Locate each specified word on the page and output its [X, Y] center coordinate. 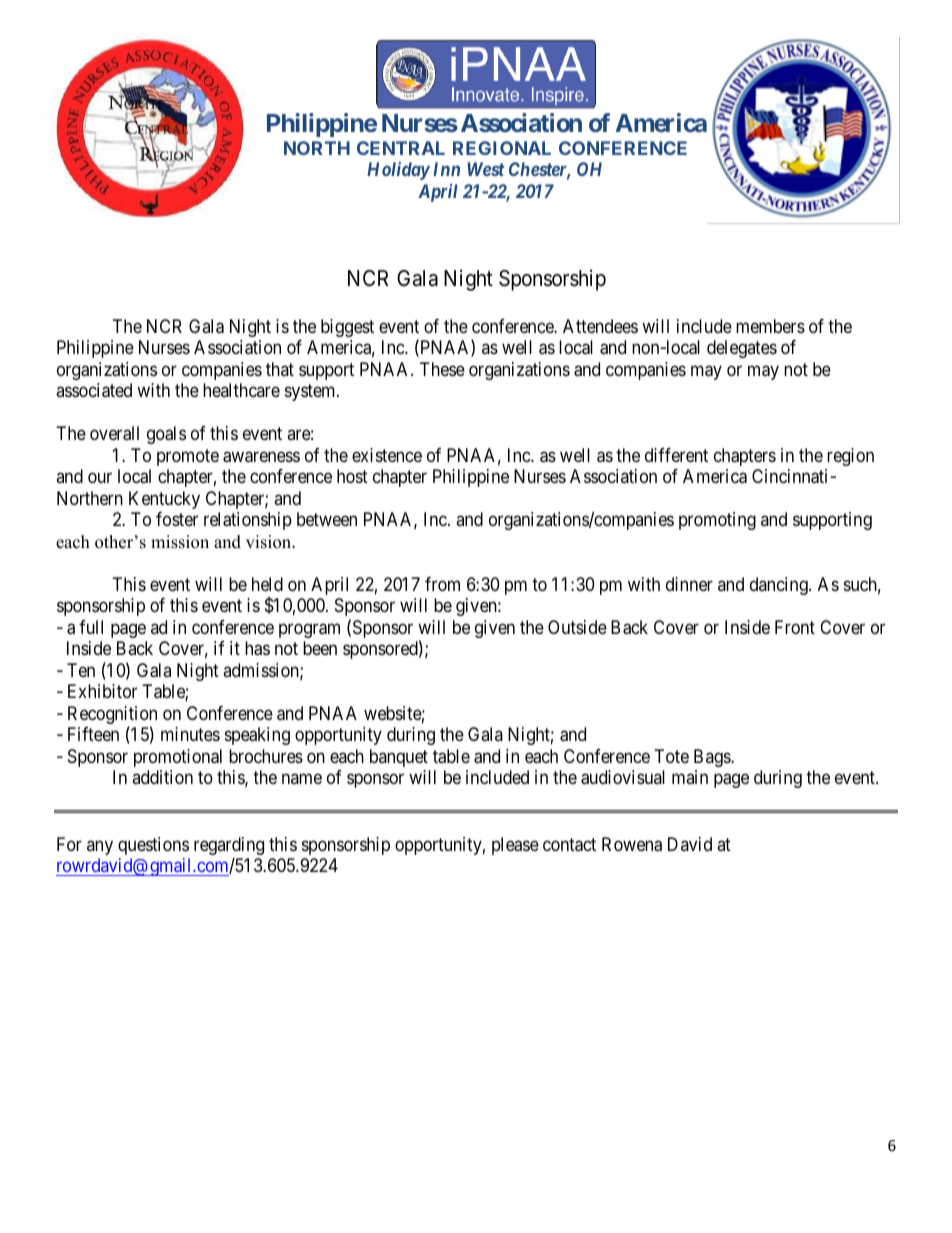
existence [387, 455]
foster [177, 519]
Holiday [398, 171]
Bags [713, 758]
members [770, 326]
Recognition [112, 716]
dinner [689, 584]
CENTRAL [401, 148]
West [485, 169]
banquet [399, 758]
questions [153, 846]
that [280, 369]
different [676, 455]
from [442, 584]
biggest [347, 328]
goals [166, 435]
